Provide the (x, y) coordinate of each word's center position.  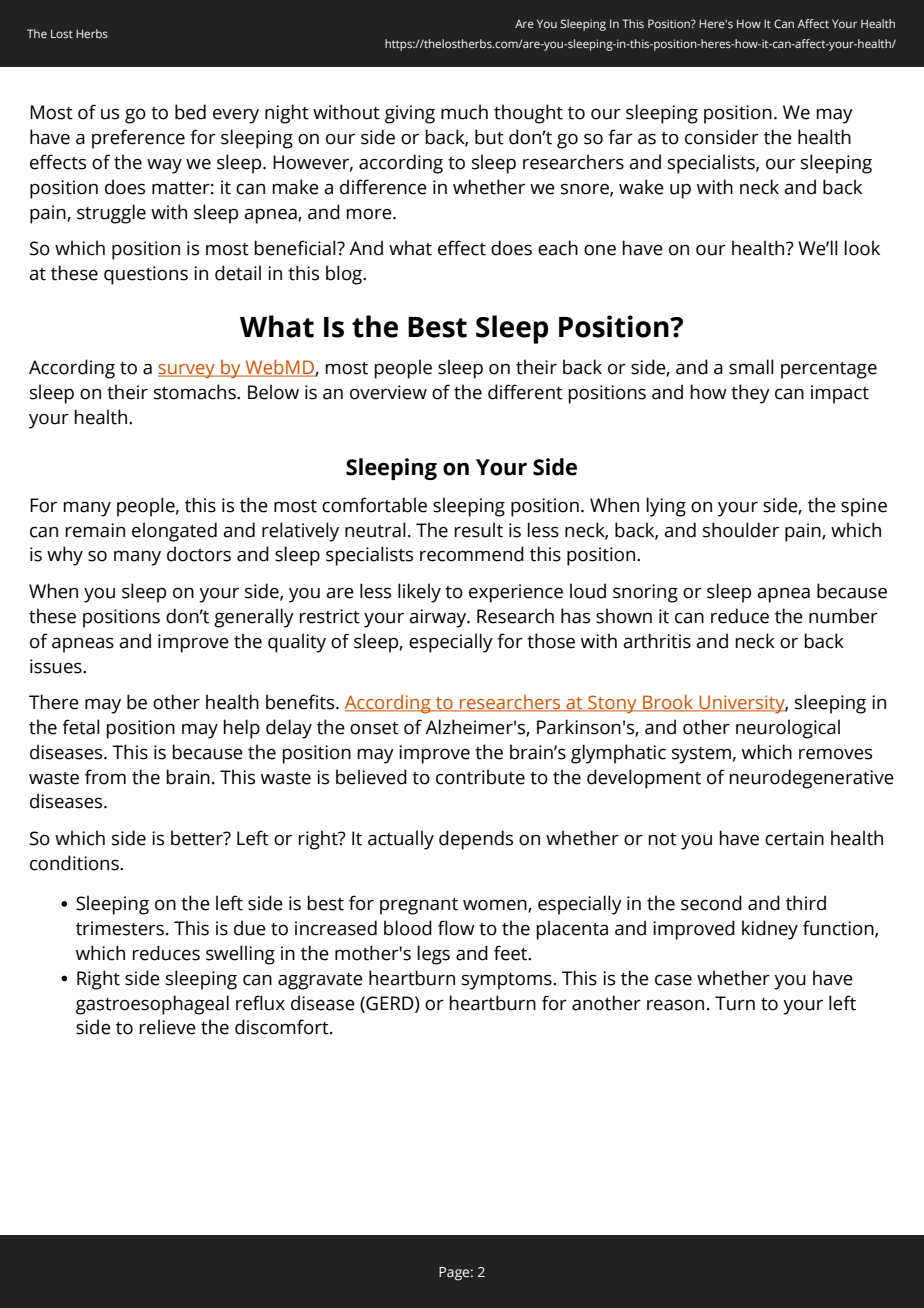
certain (794, 838)
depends (476, 840)
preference (138, 139)
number (843, 616)
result (478, 530)
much (464, 112)
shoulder (741, 530)
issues (57, 666)
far (620, 137)
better (198, 838)
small (751, 367)
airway (439, 618)
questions (146, 275)
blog (345, 275)
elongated (174, 532)
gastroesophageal (152, 1005)
